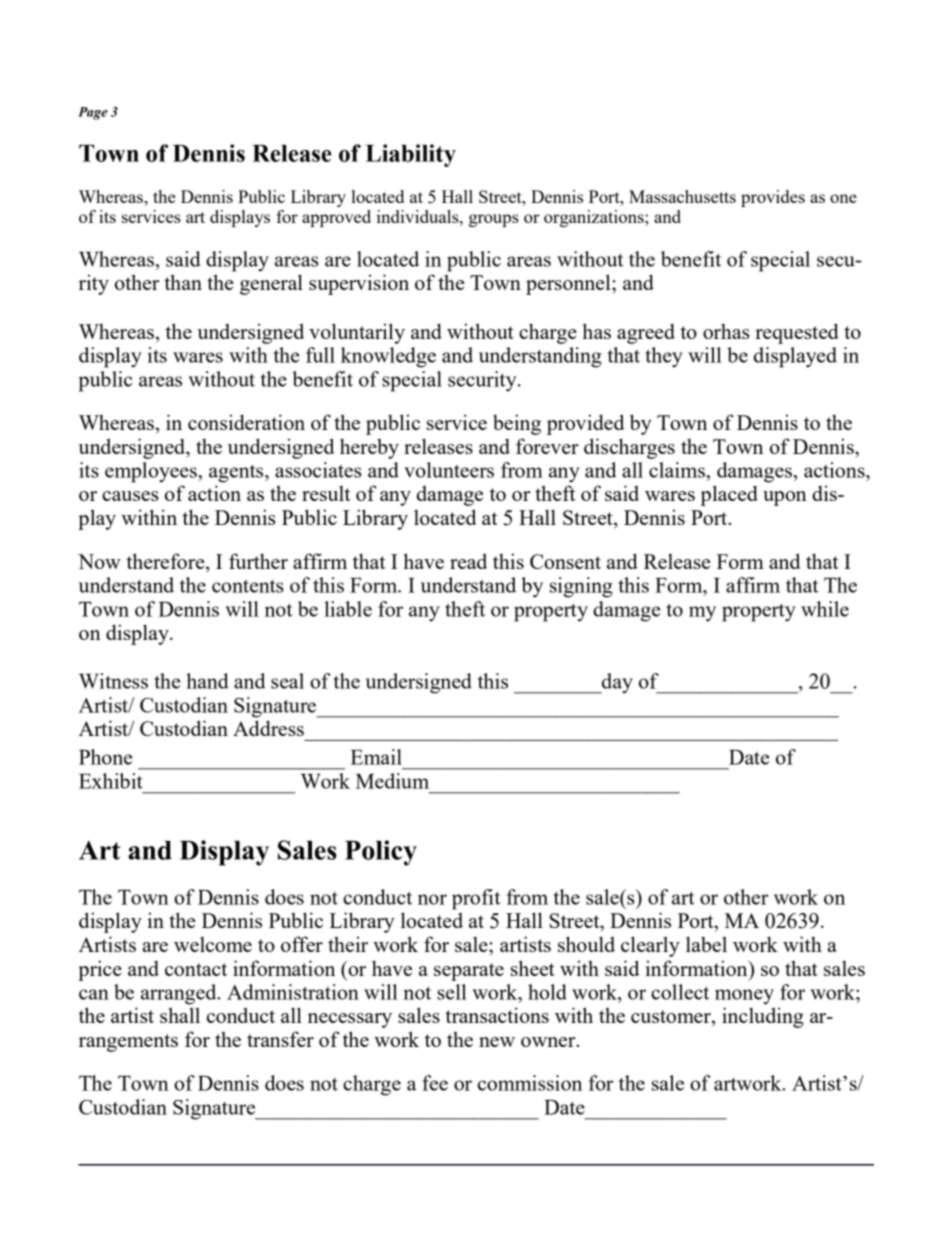 The height and width of the screenshot is (1233, 952). What do you see at coordinates (825, 609) in the screenshot?
I see `while` at bounding box center [825, 609].
